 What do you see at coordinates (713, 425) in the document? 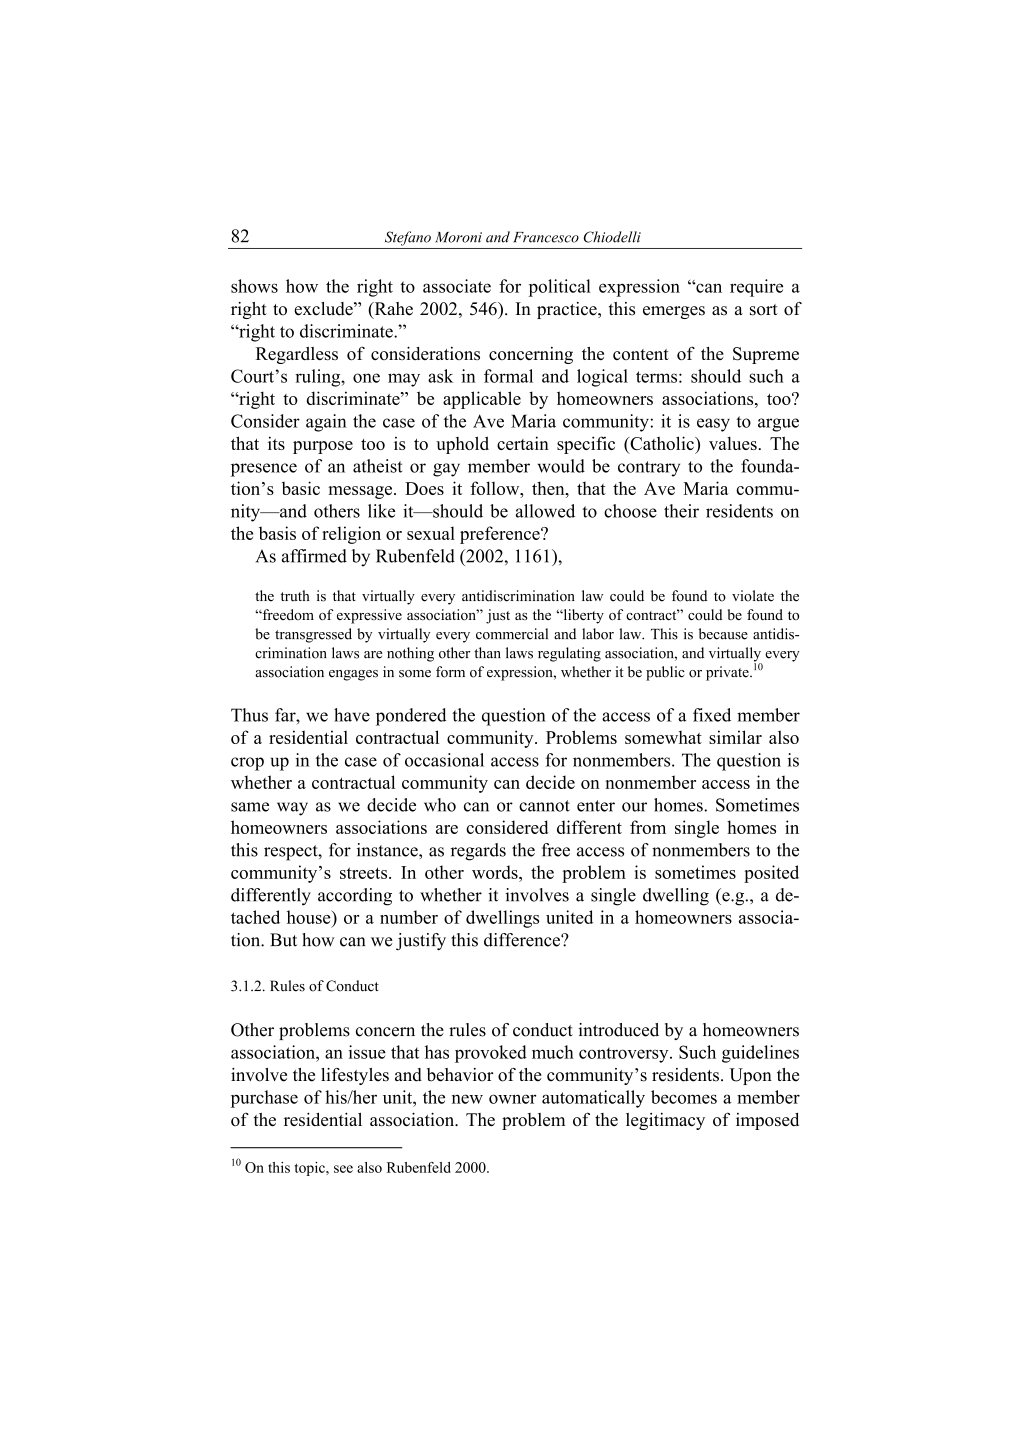
I see `easy` at bounding box center [713, 425].
